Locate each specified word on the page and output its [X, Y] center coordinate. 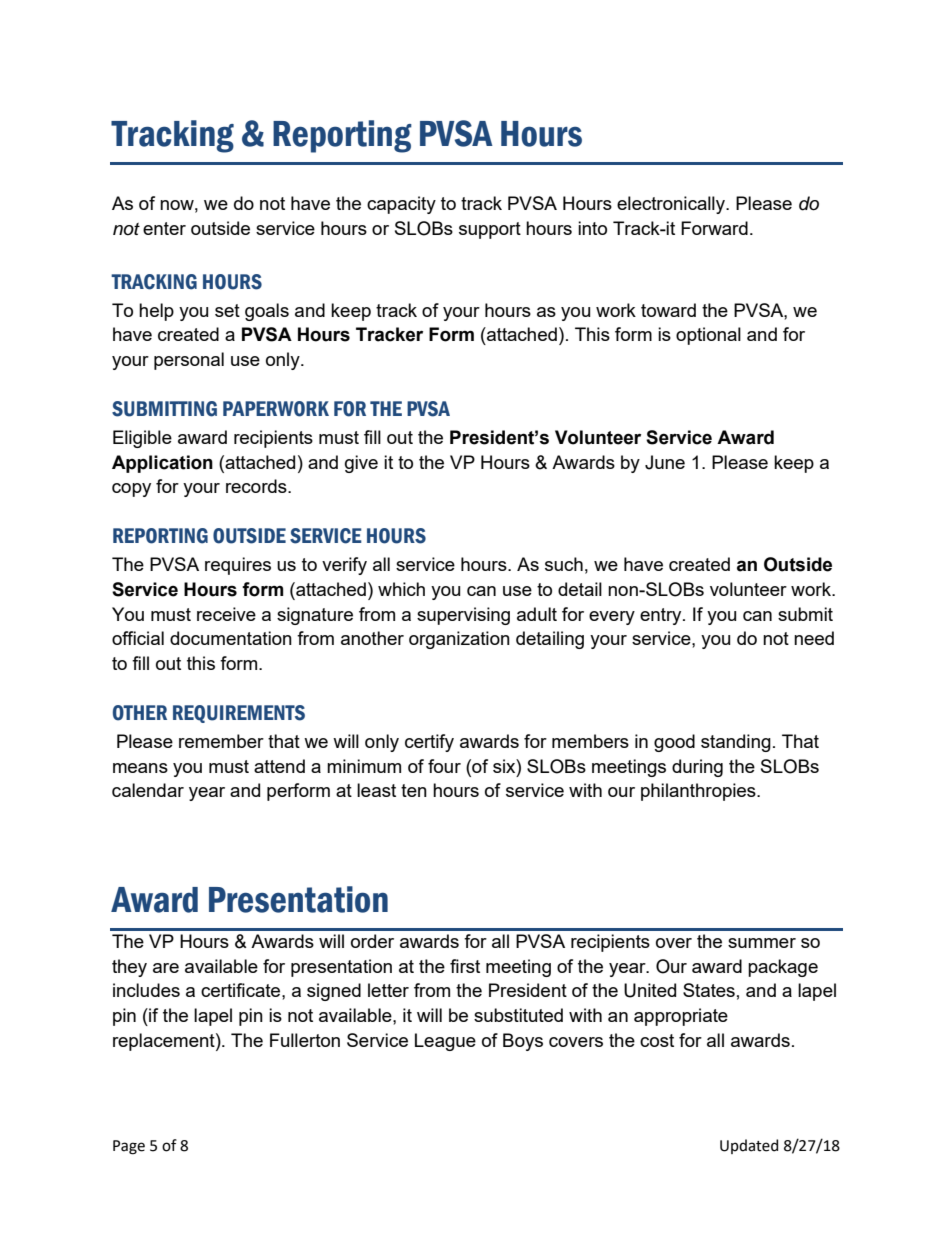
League [445, 1042]
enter [164, 228]
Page [129, 1147]
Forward [714, 228]
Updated [749, 1146]
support [490, 230]
